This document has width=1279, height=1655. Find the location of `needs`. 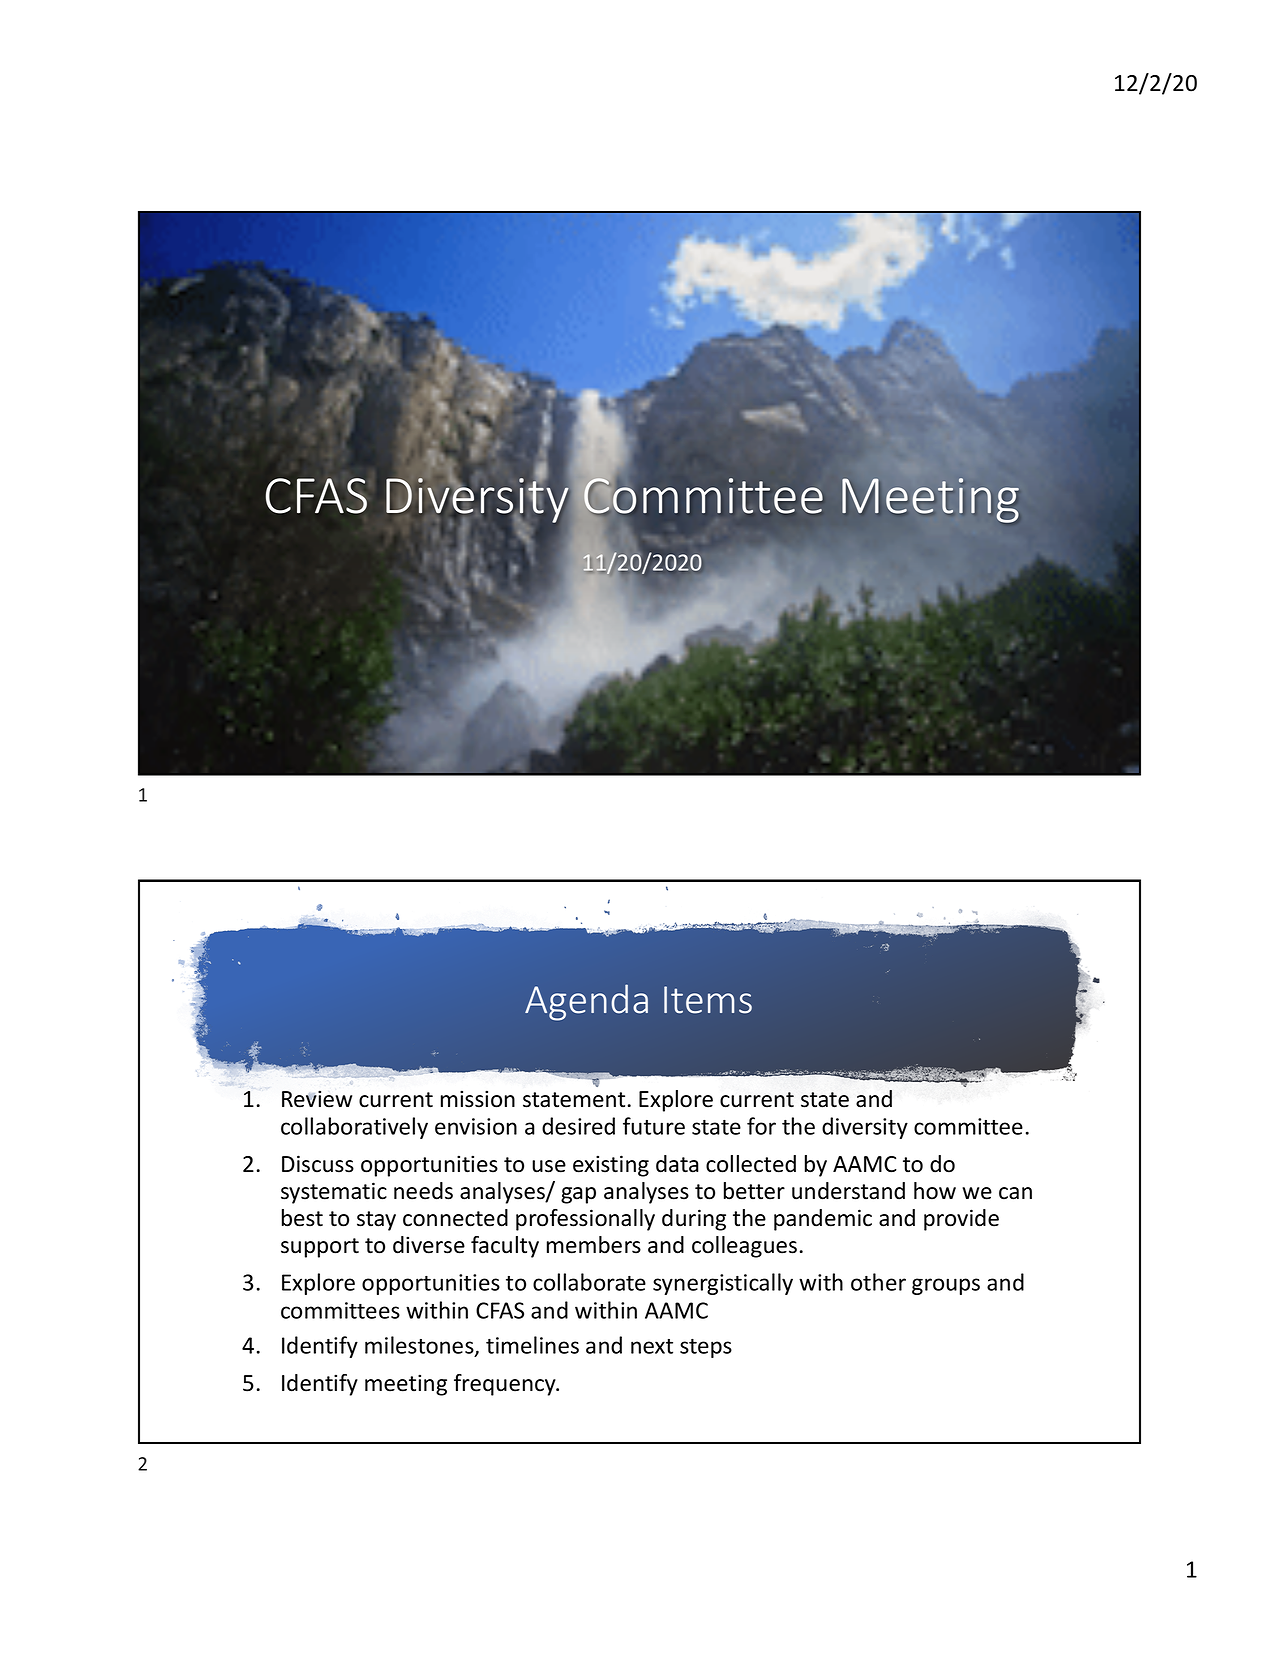

needs is located at coordinates (423, 1191).
